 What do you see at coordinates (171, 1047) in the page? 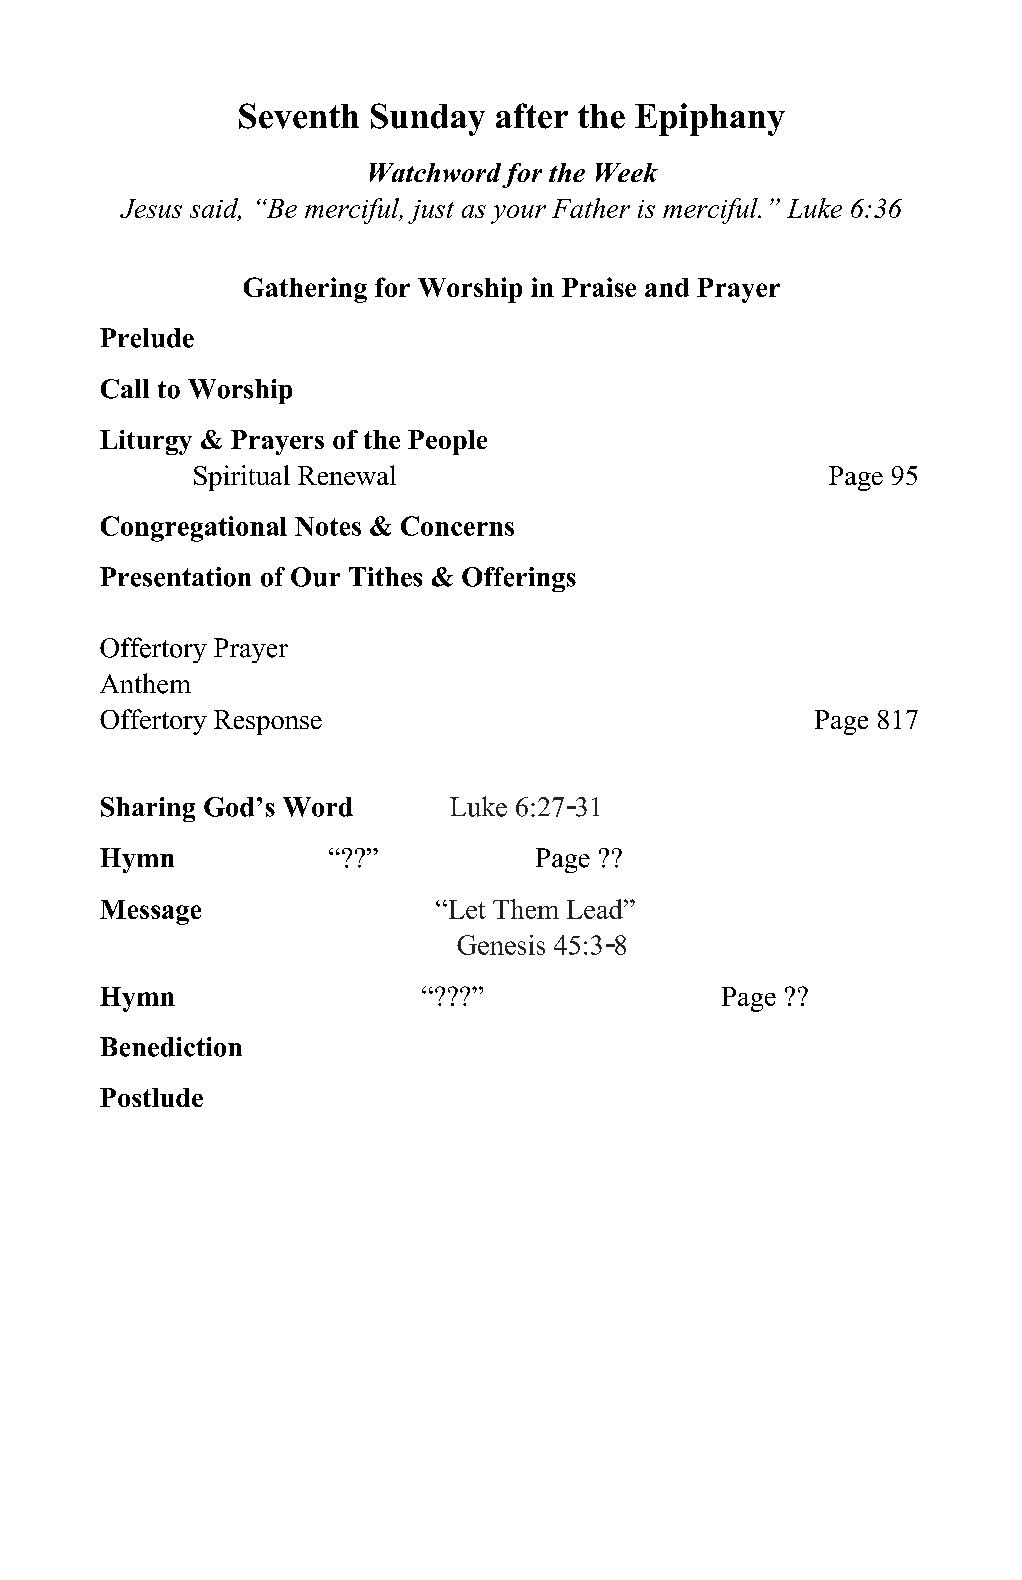
I see `Benediction` at bounding box center [171, 1047].
